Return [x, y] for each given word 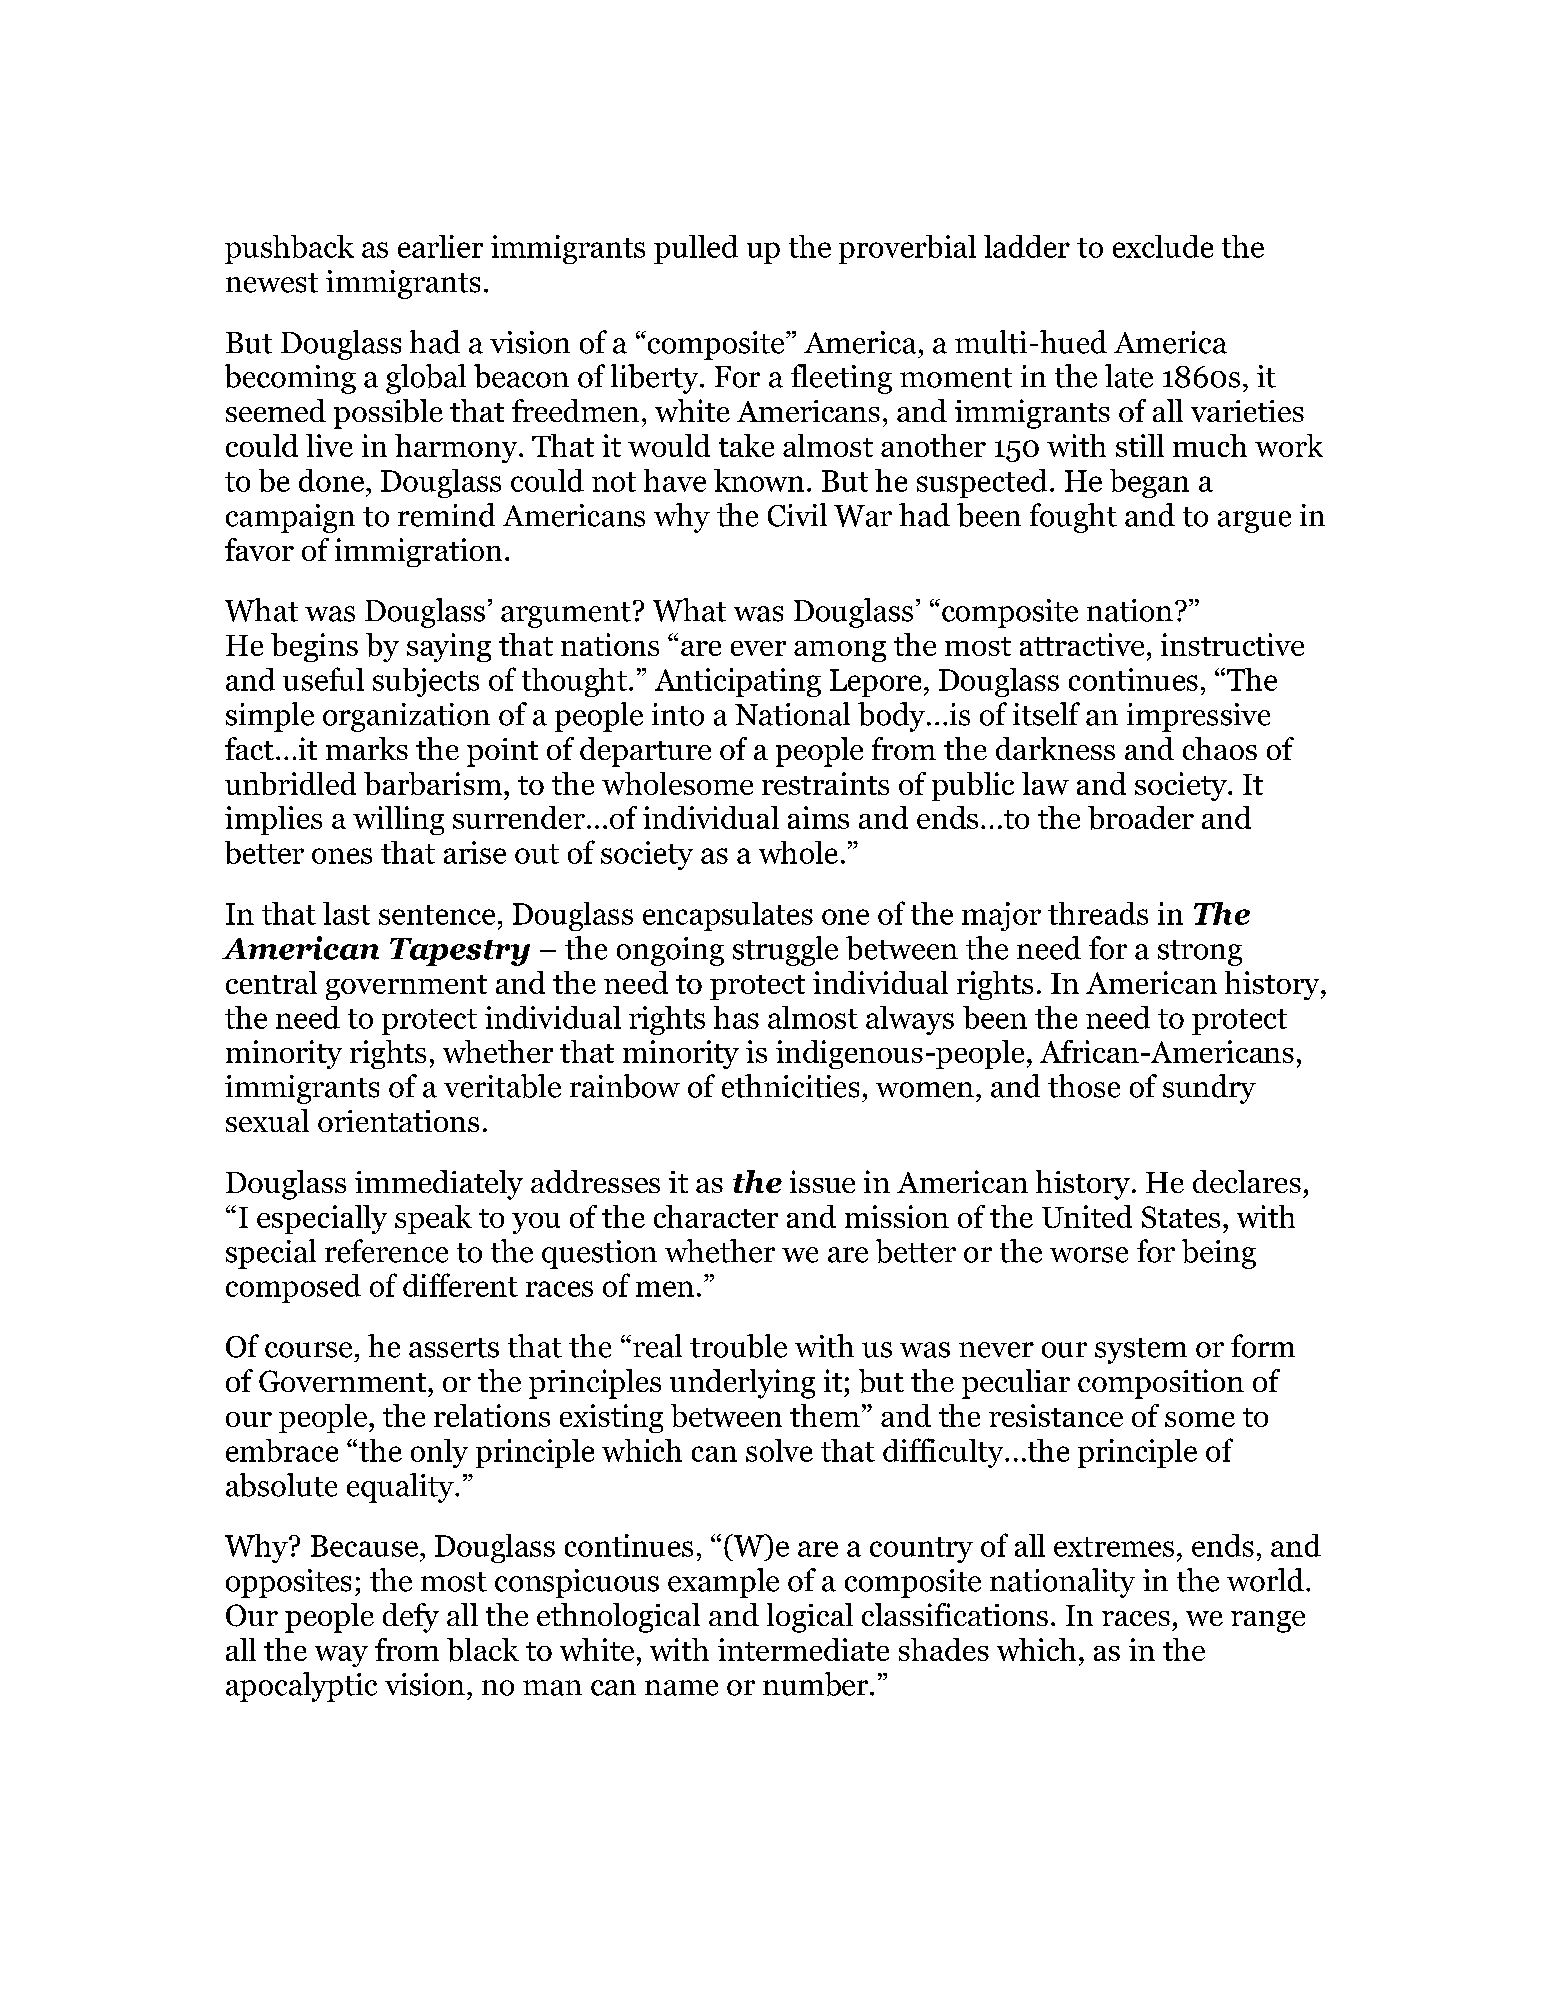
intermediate [803, 1649]
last [346, 913]
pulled [696, 249]
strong [1200, 953]
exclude [1163, 246]
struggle [785, 951]
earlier [440, 246]
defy [411, 1618]
